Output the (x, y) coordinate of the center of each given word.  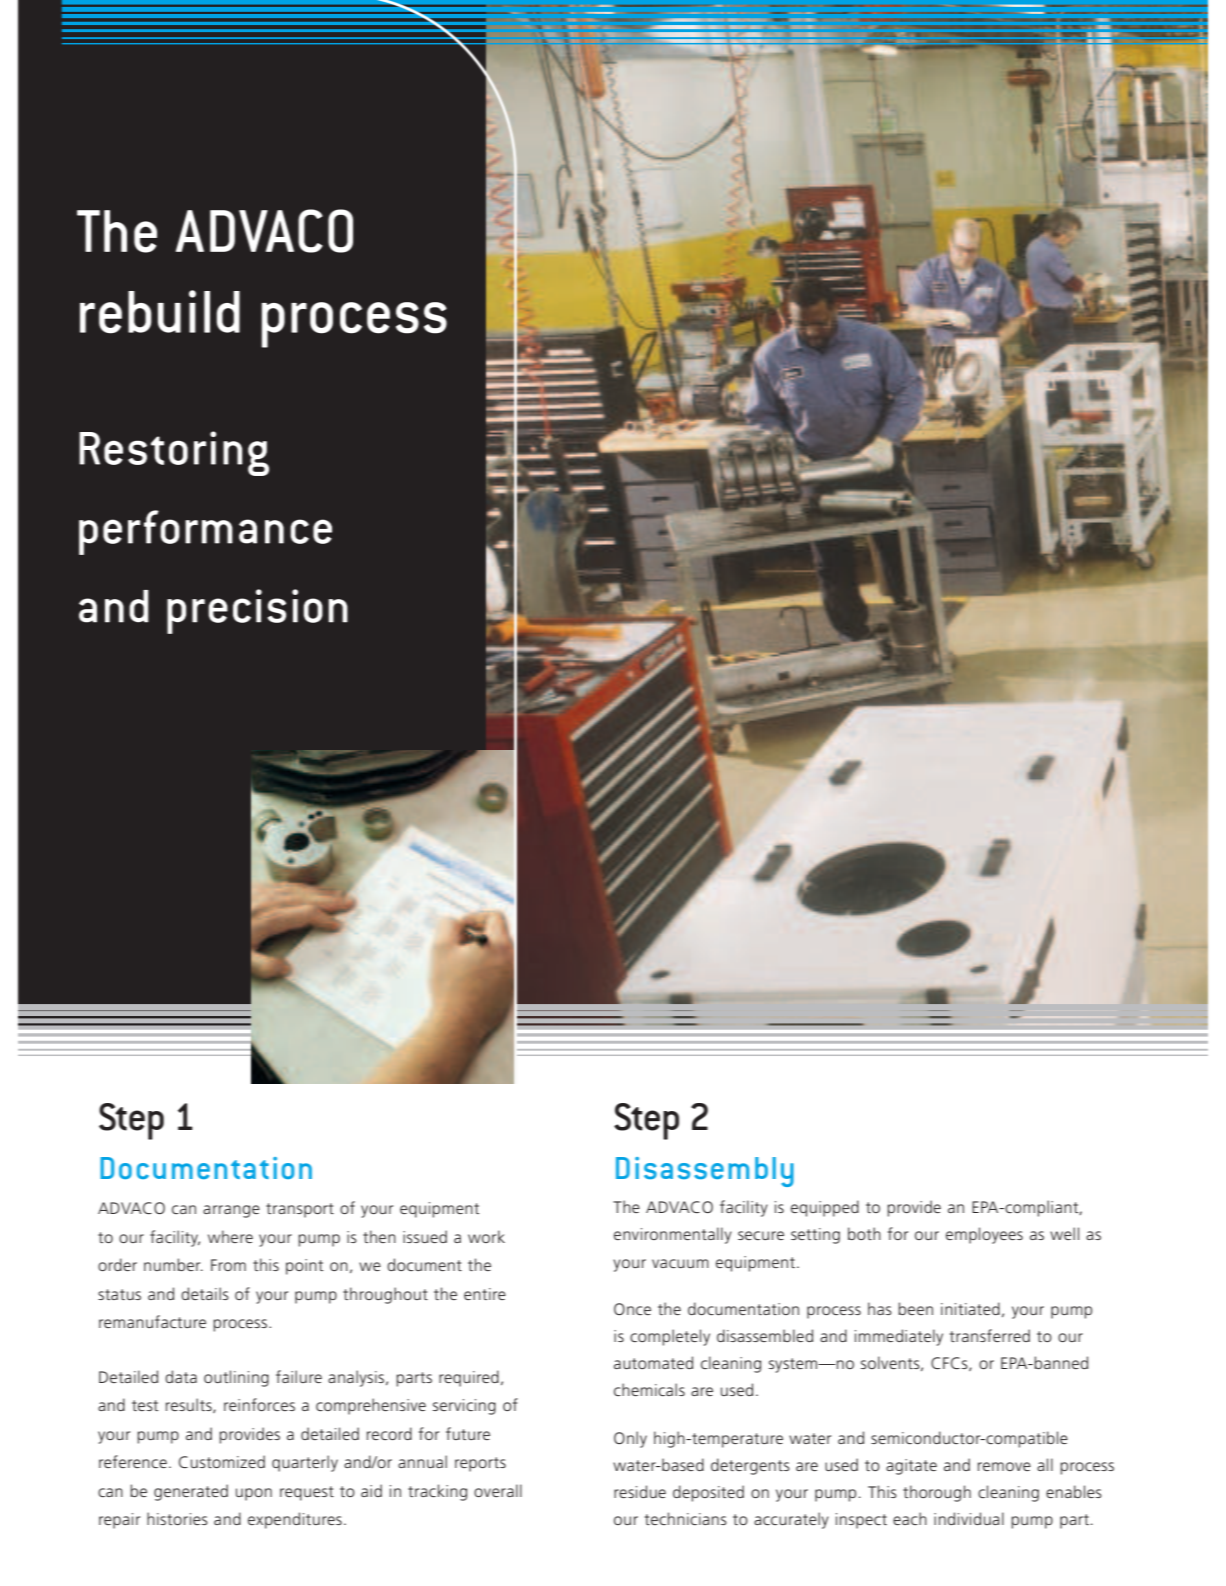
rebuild (160, 312)
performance (205, 532)
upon (254, 1494)
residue (640, 1491)
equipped (825, 1208)
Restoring (174, 453)
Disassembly (705, 1172)
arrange (231, 1211)
